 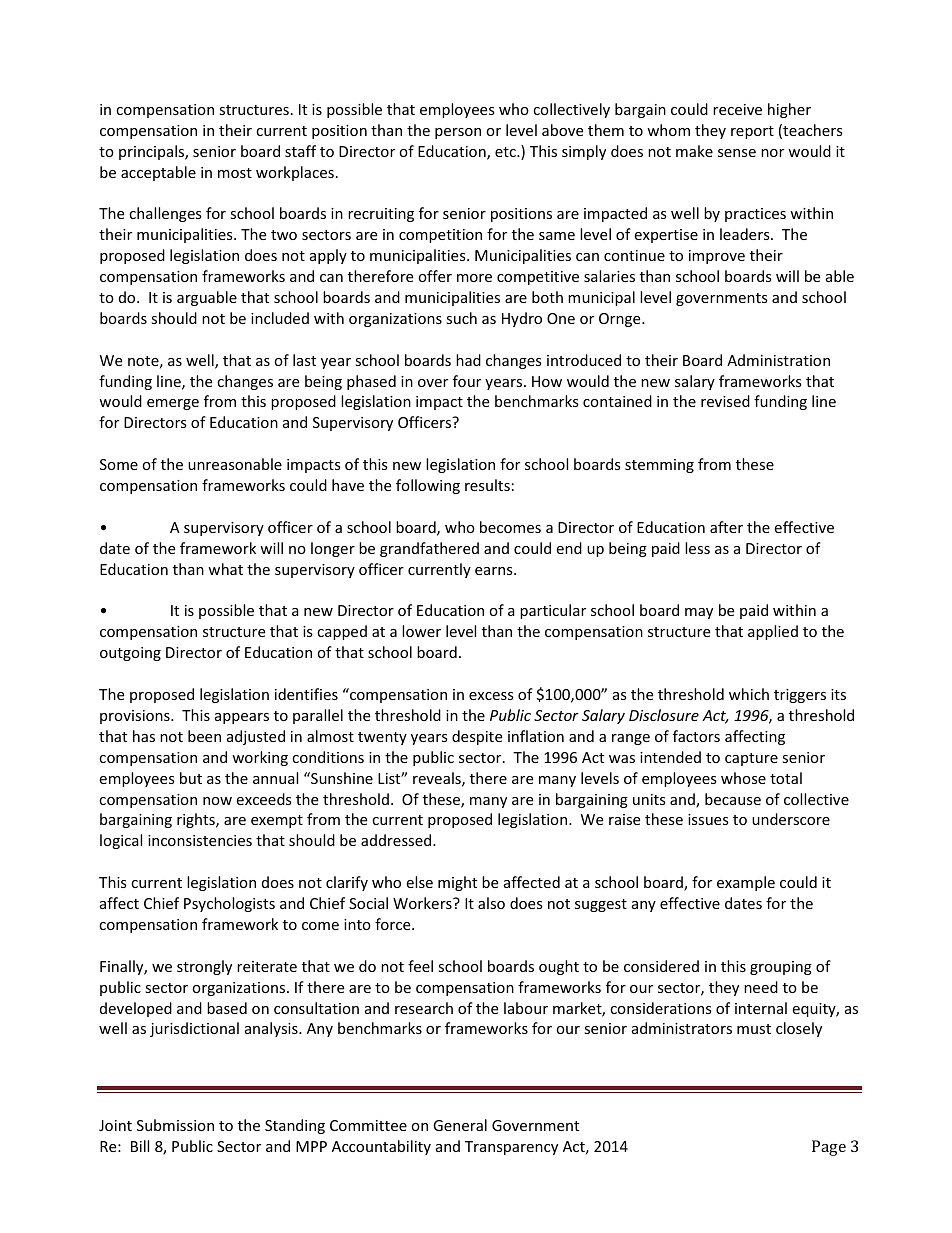 I want to click on must, so click(x=754, y=1029).
